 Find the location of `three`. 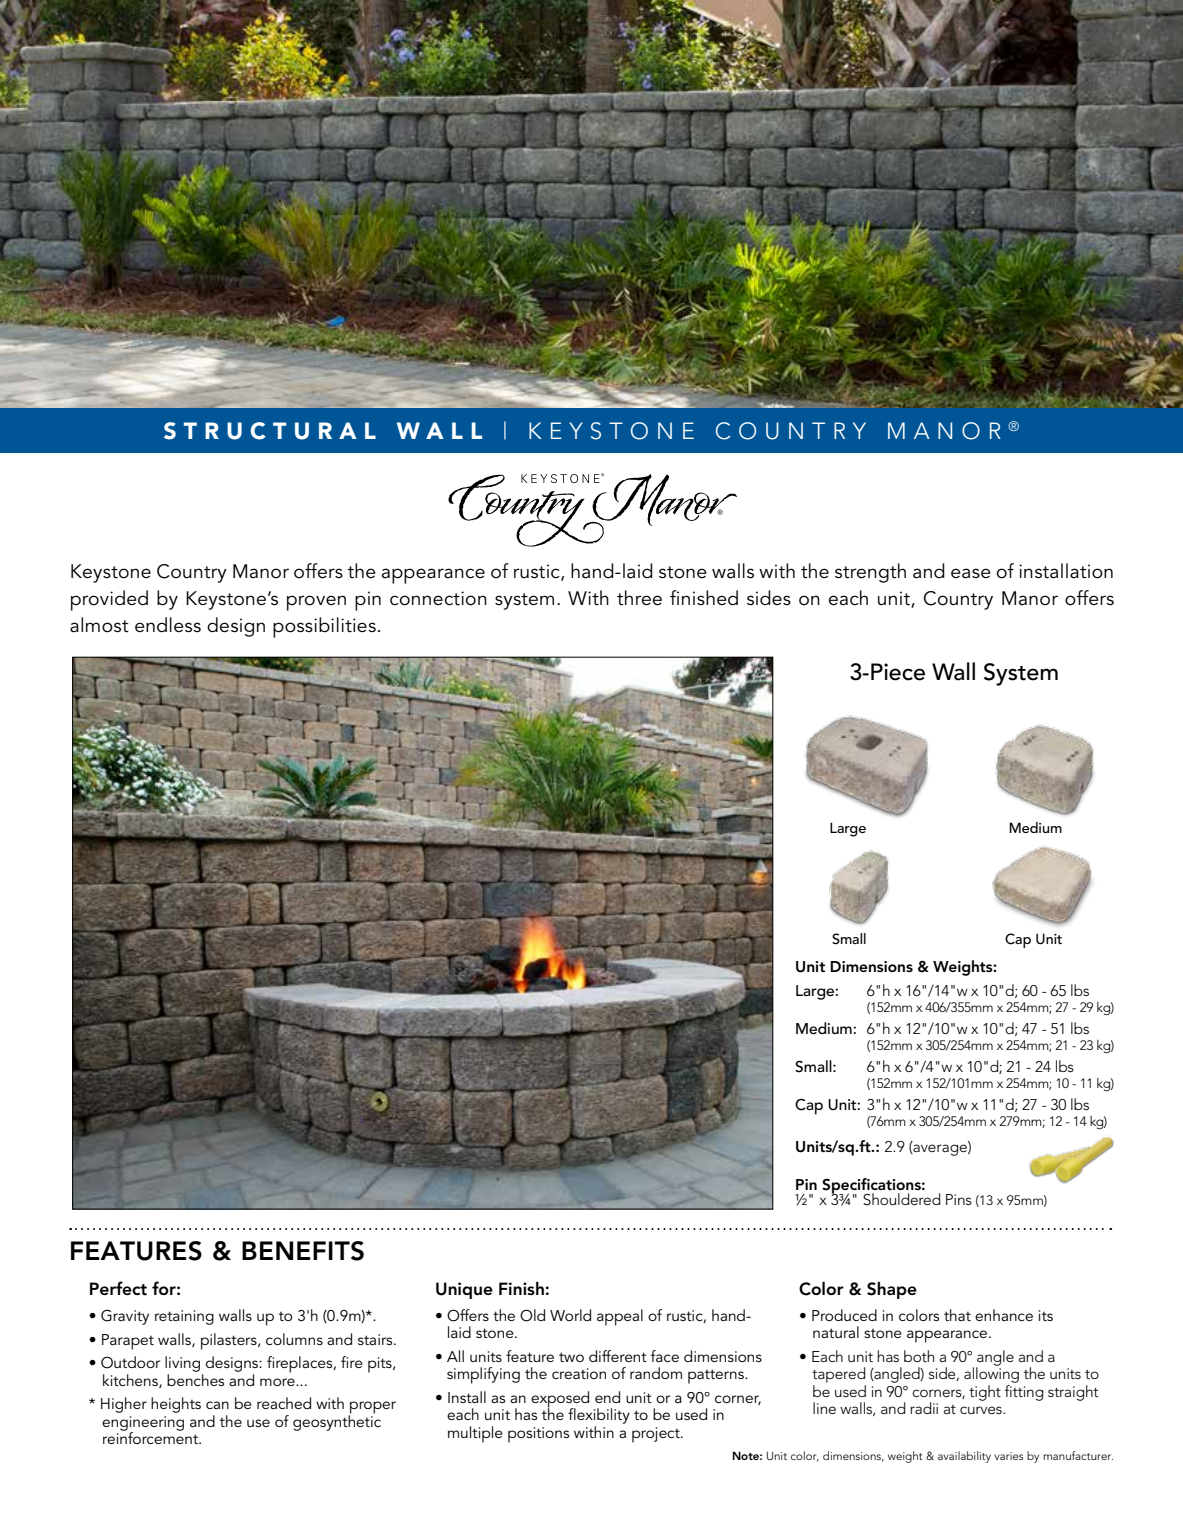

three is located at coordinates (639, 598).
